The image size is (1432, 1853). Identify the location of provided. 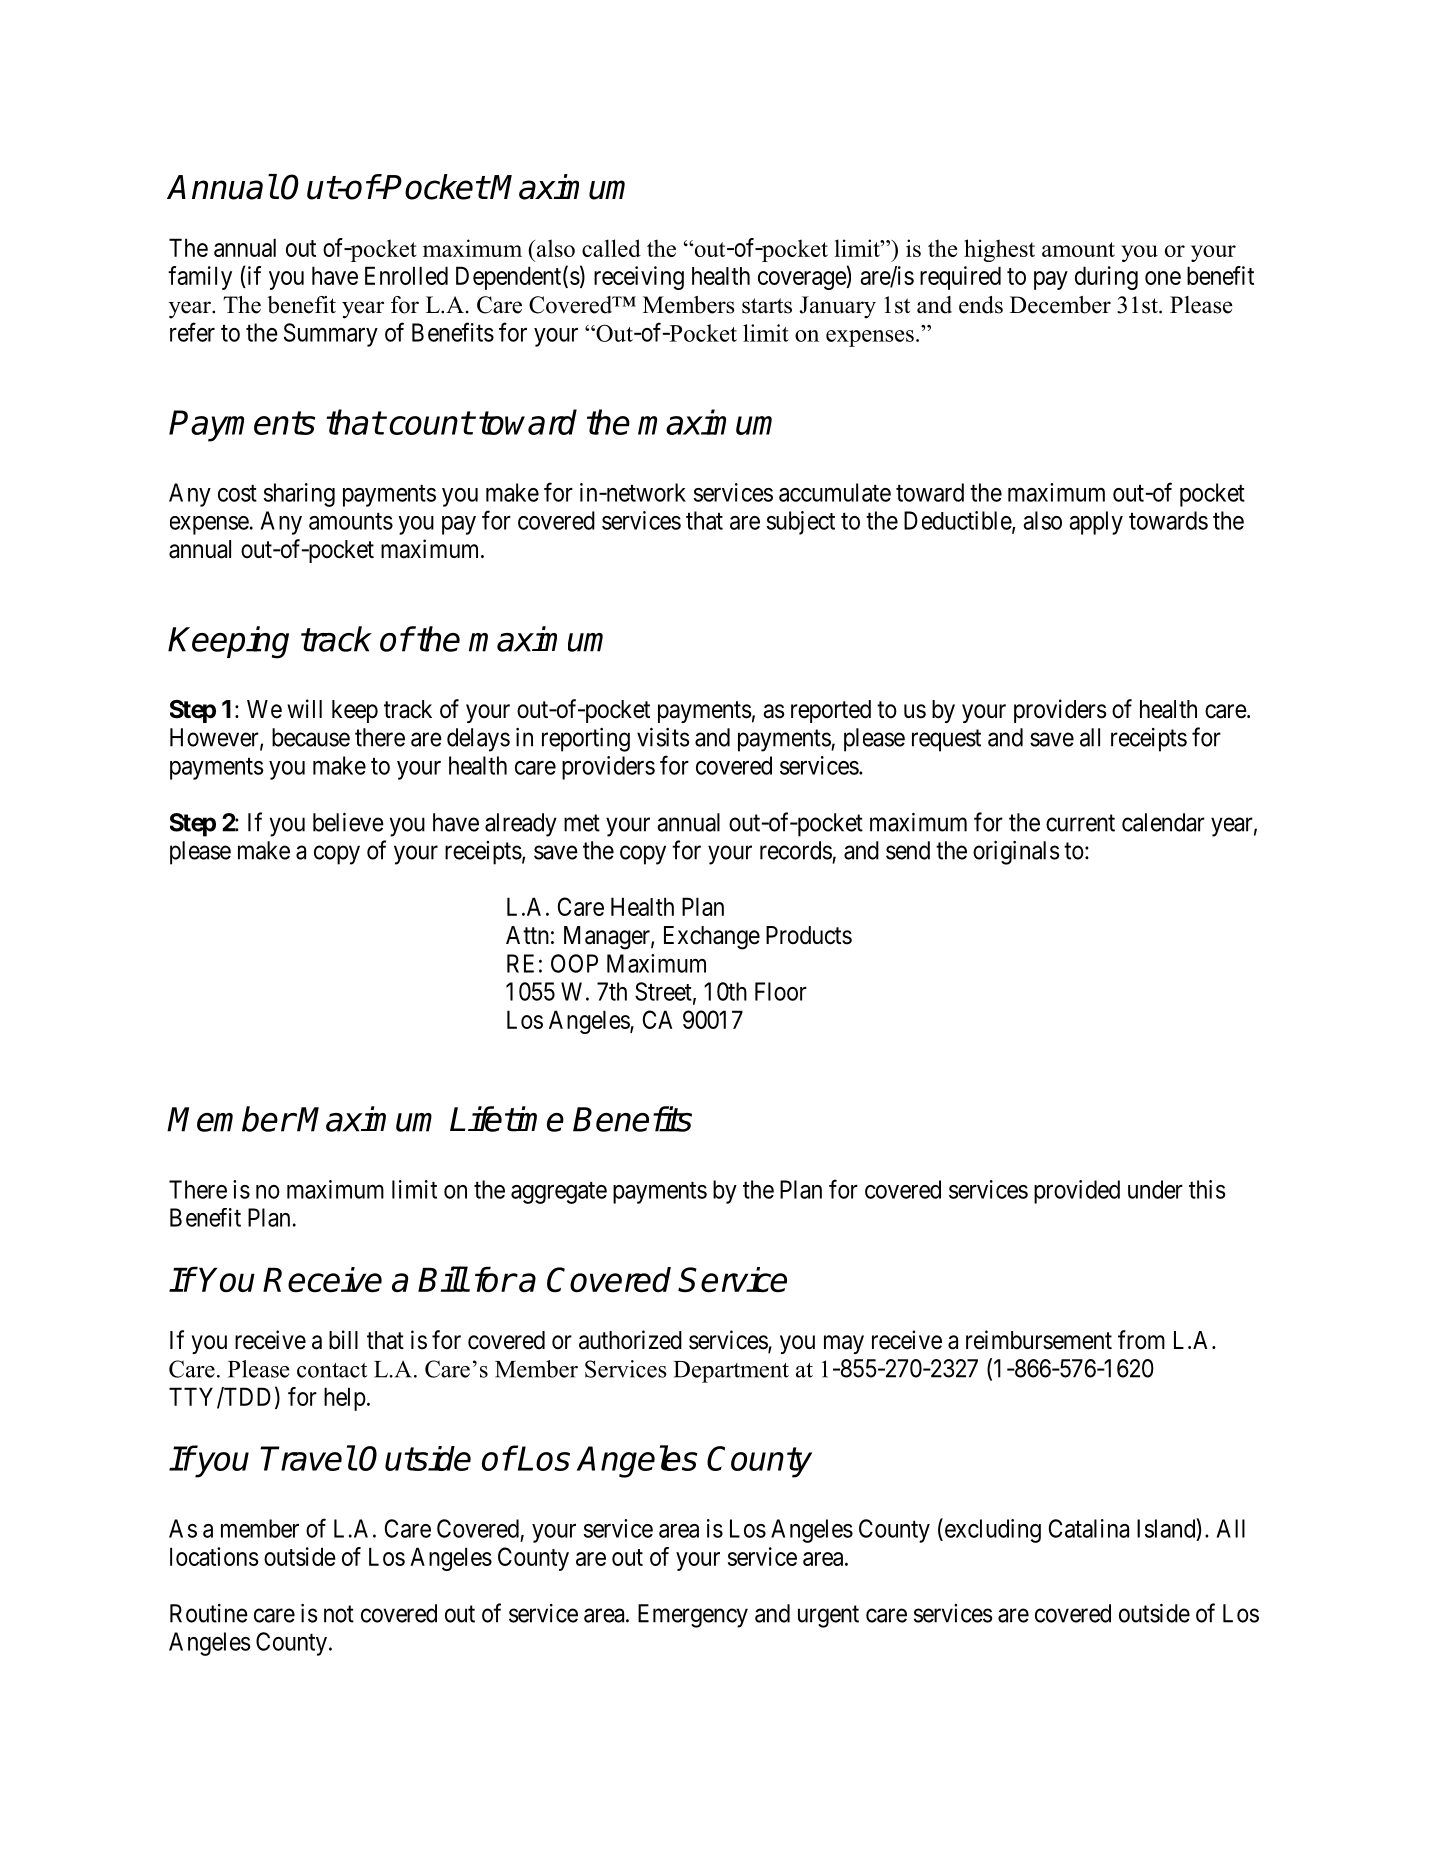
(1077, 1192).
